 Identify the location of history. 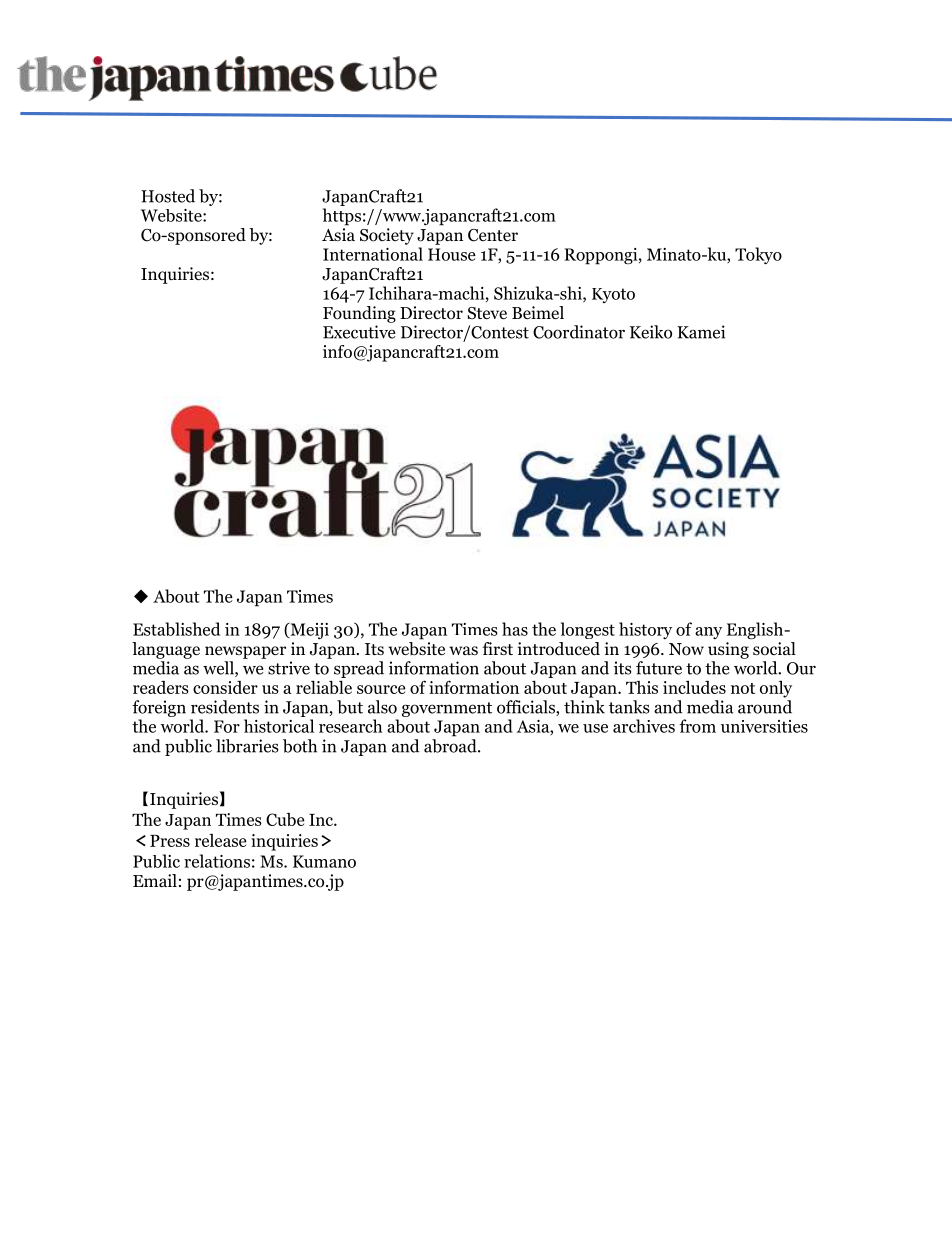
(645, 630).
